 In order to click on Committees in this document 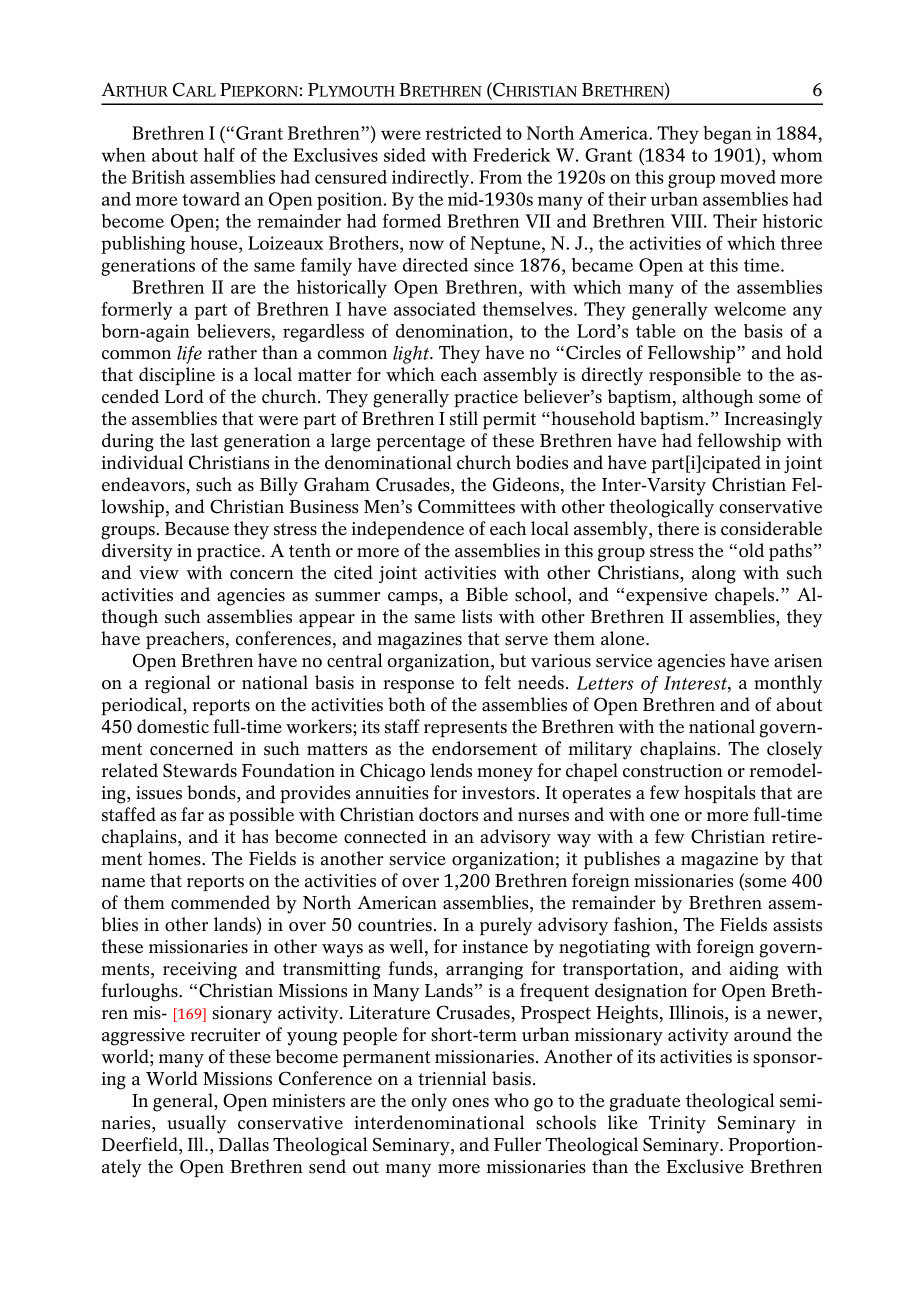, I will do `click(466, 506)`.
